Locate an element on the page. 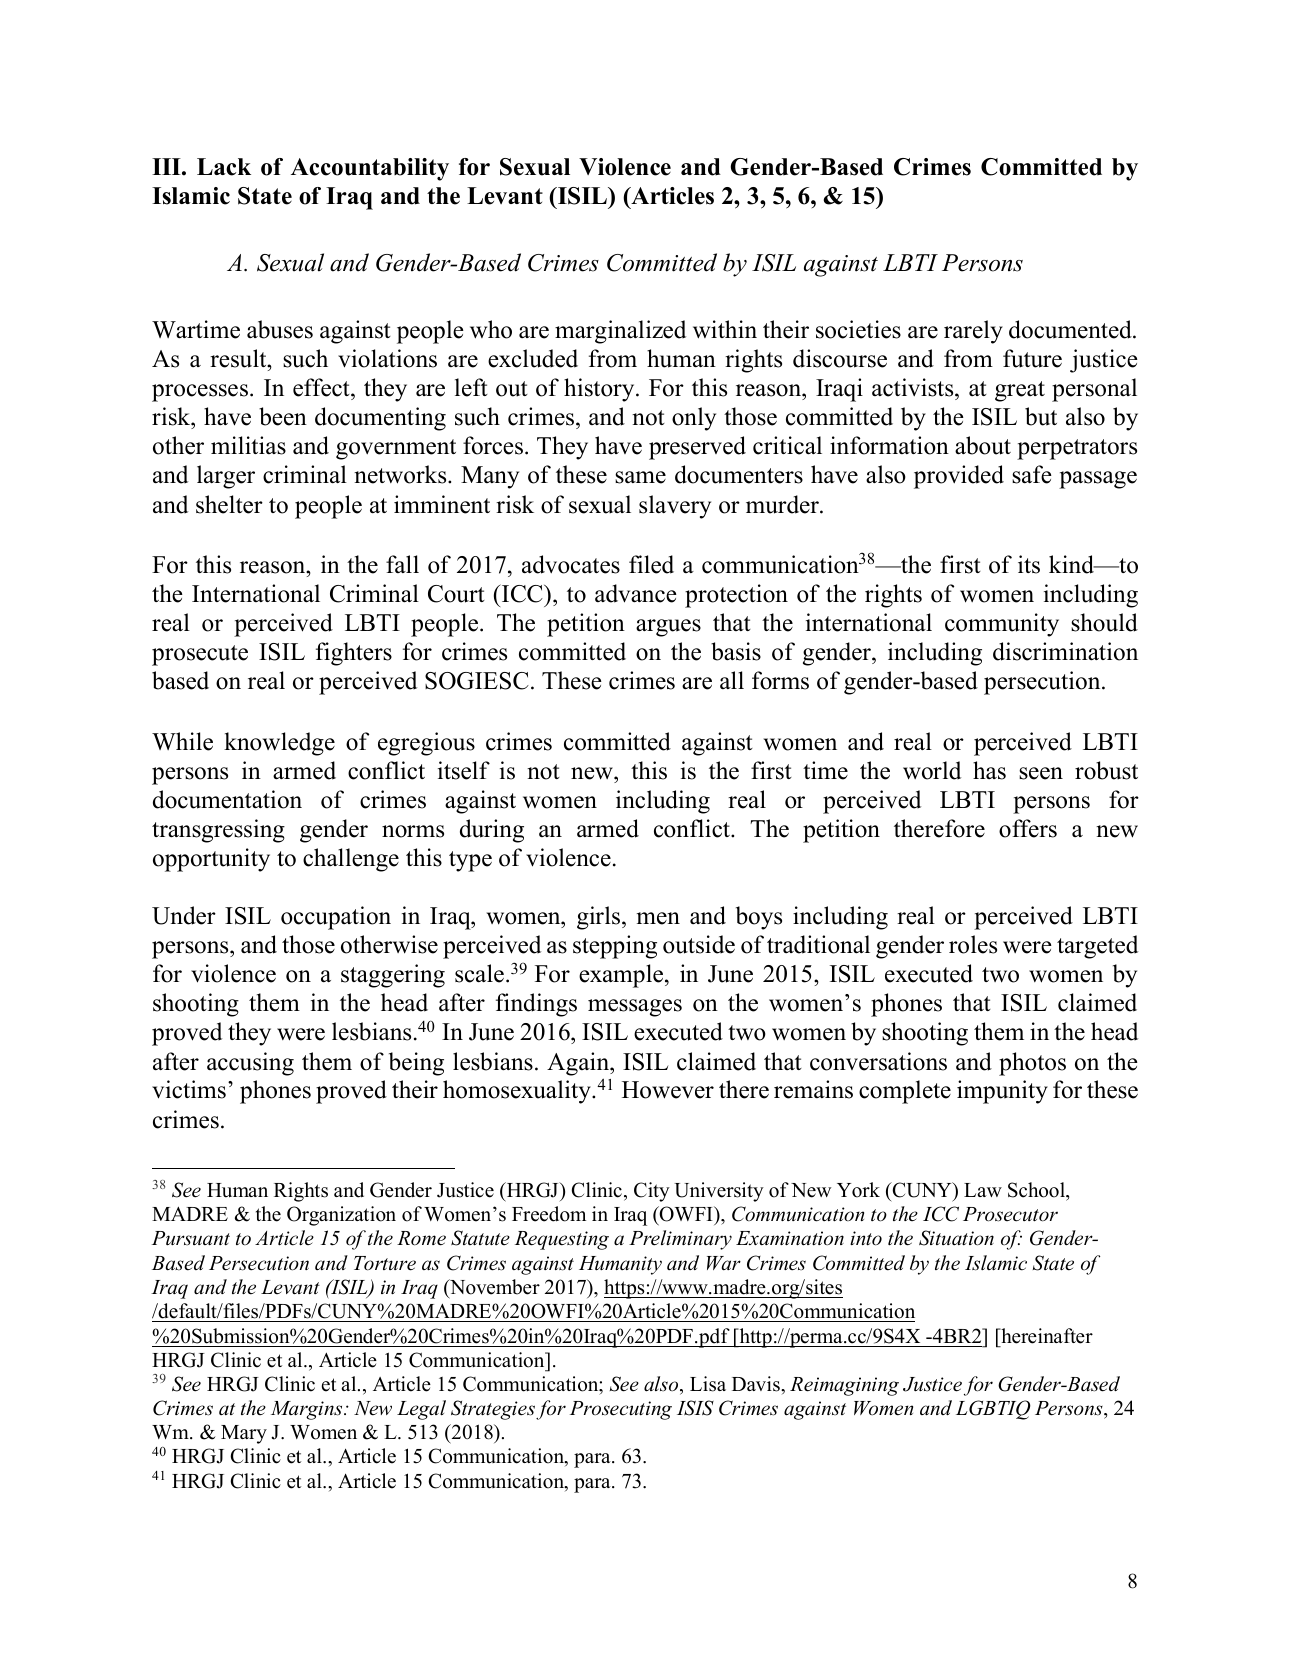 This page has height=1668, width=1289. messages is located at coordinates (635, 1008).
